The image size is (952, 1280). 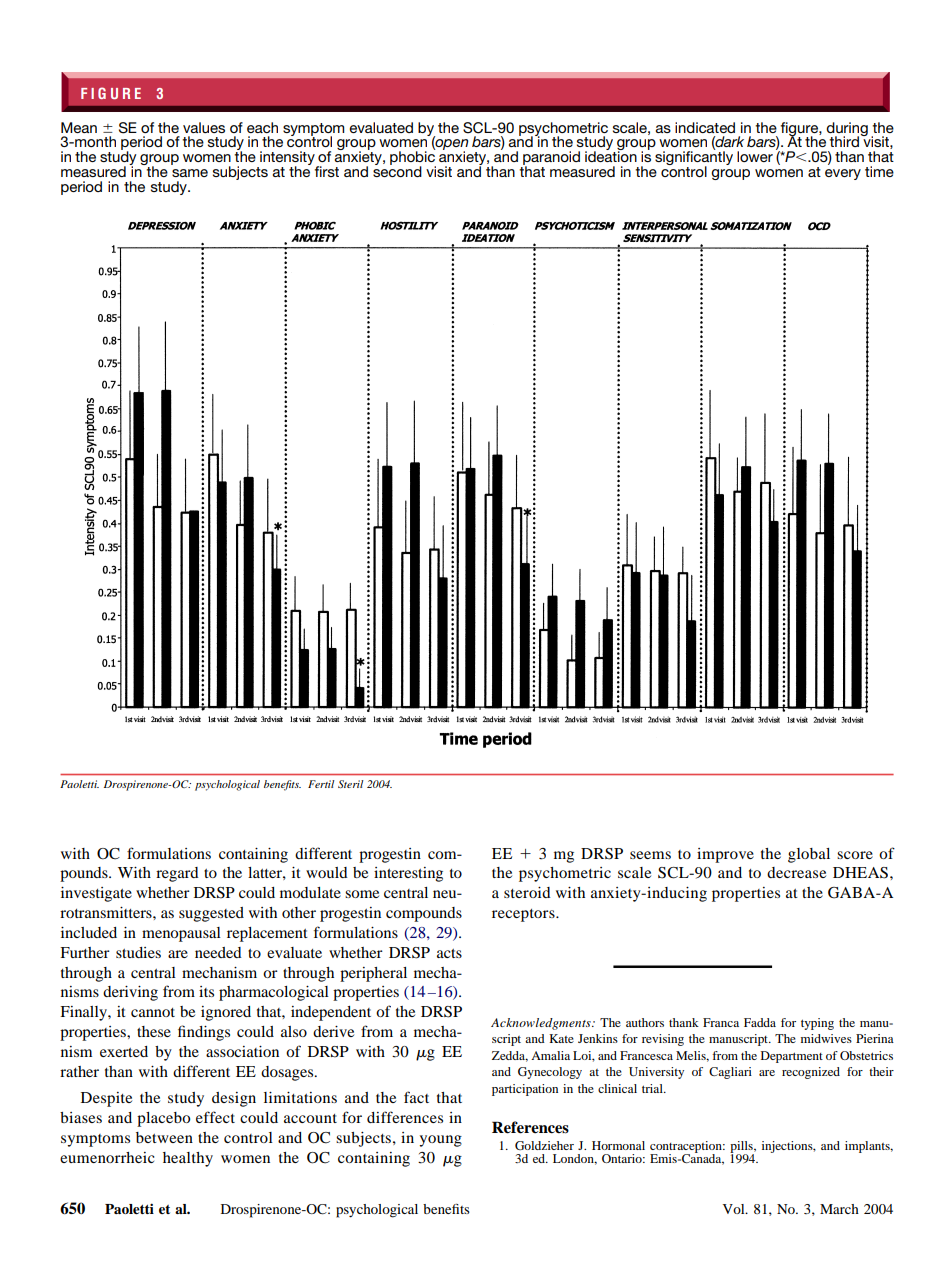 What do you see at coordinates (524, 915) in the screenshot?
I see `receptors` at bounding box center [524, 915].
